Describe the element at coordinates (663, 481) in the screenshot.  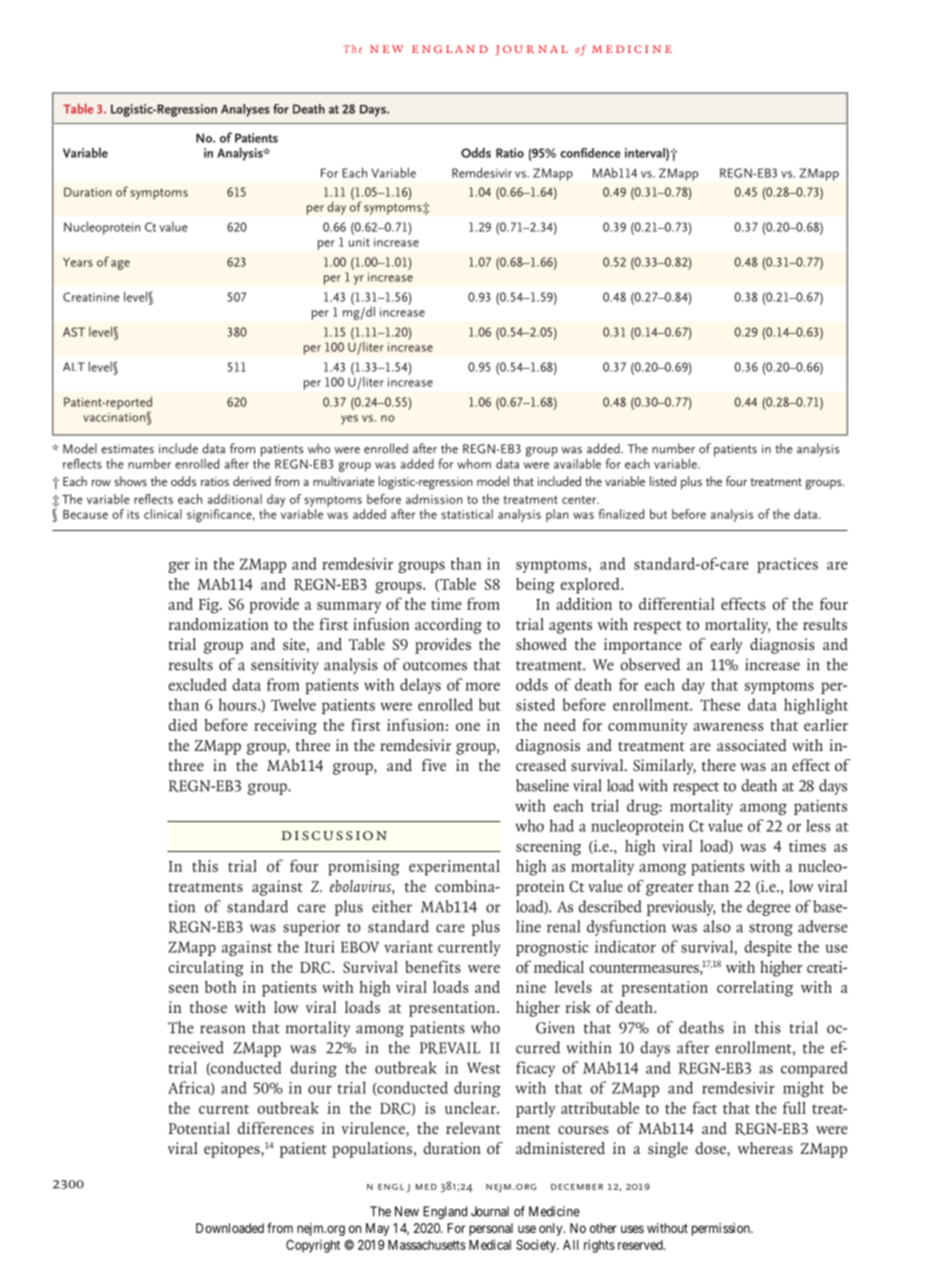
I see `listed` at that location.
